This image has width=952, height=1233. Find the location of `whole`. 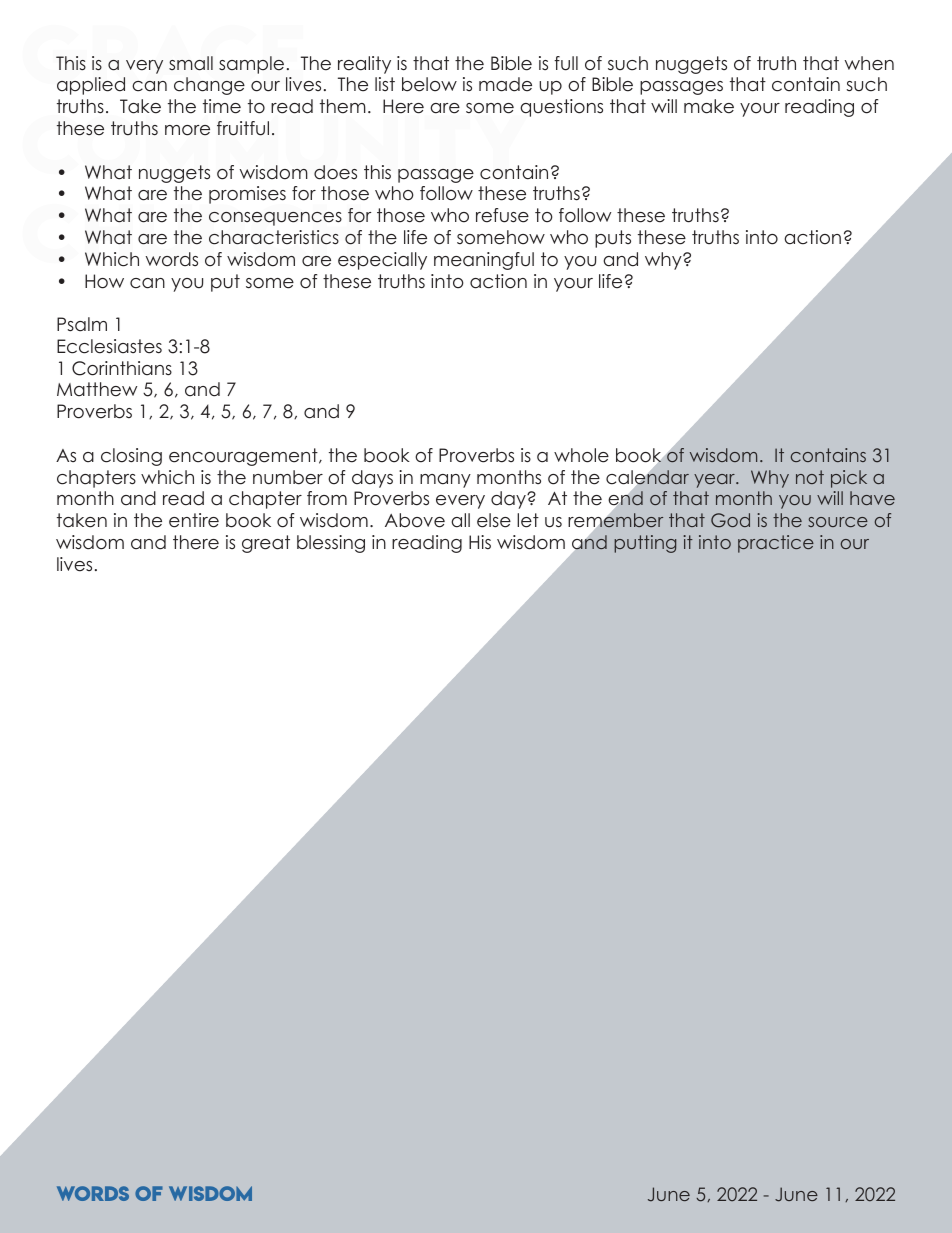

whole is located at coordinates (581, 455).
